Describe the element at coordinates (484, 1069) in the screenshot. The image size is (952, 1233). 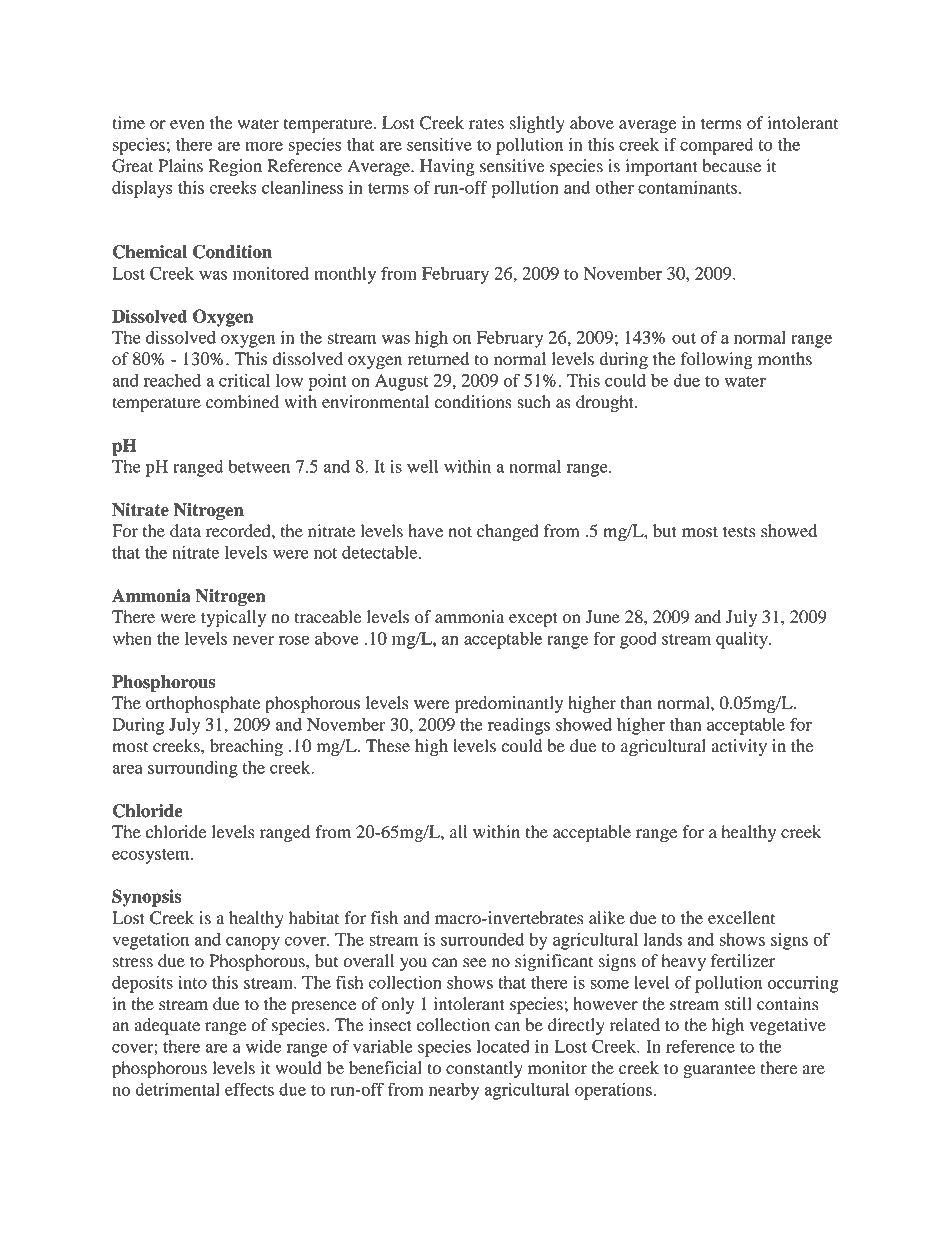
I see `constantly` at that location.
